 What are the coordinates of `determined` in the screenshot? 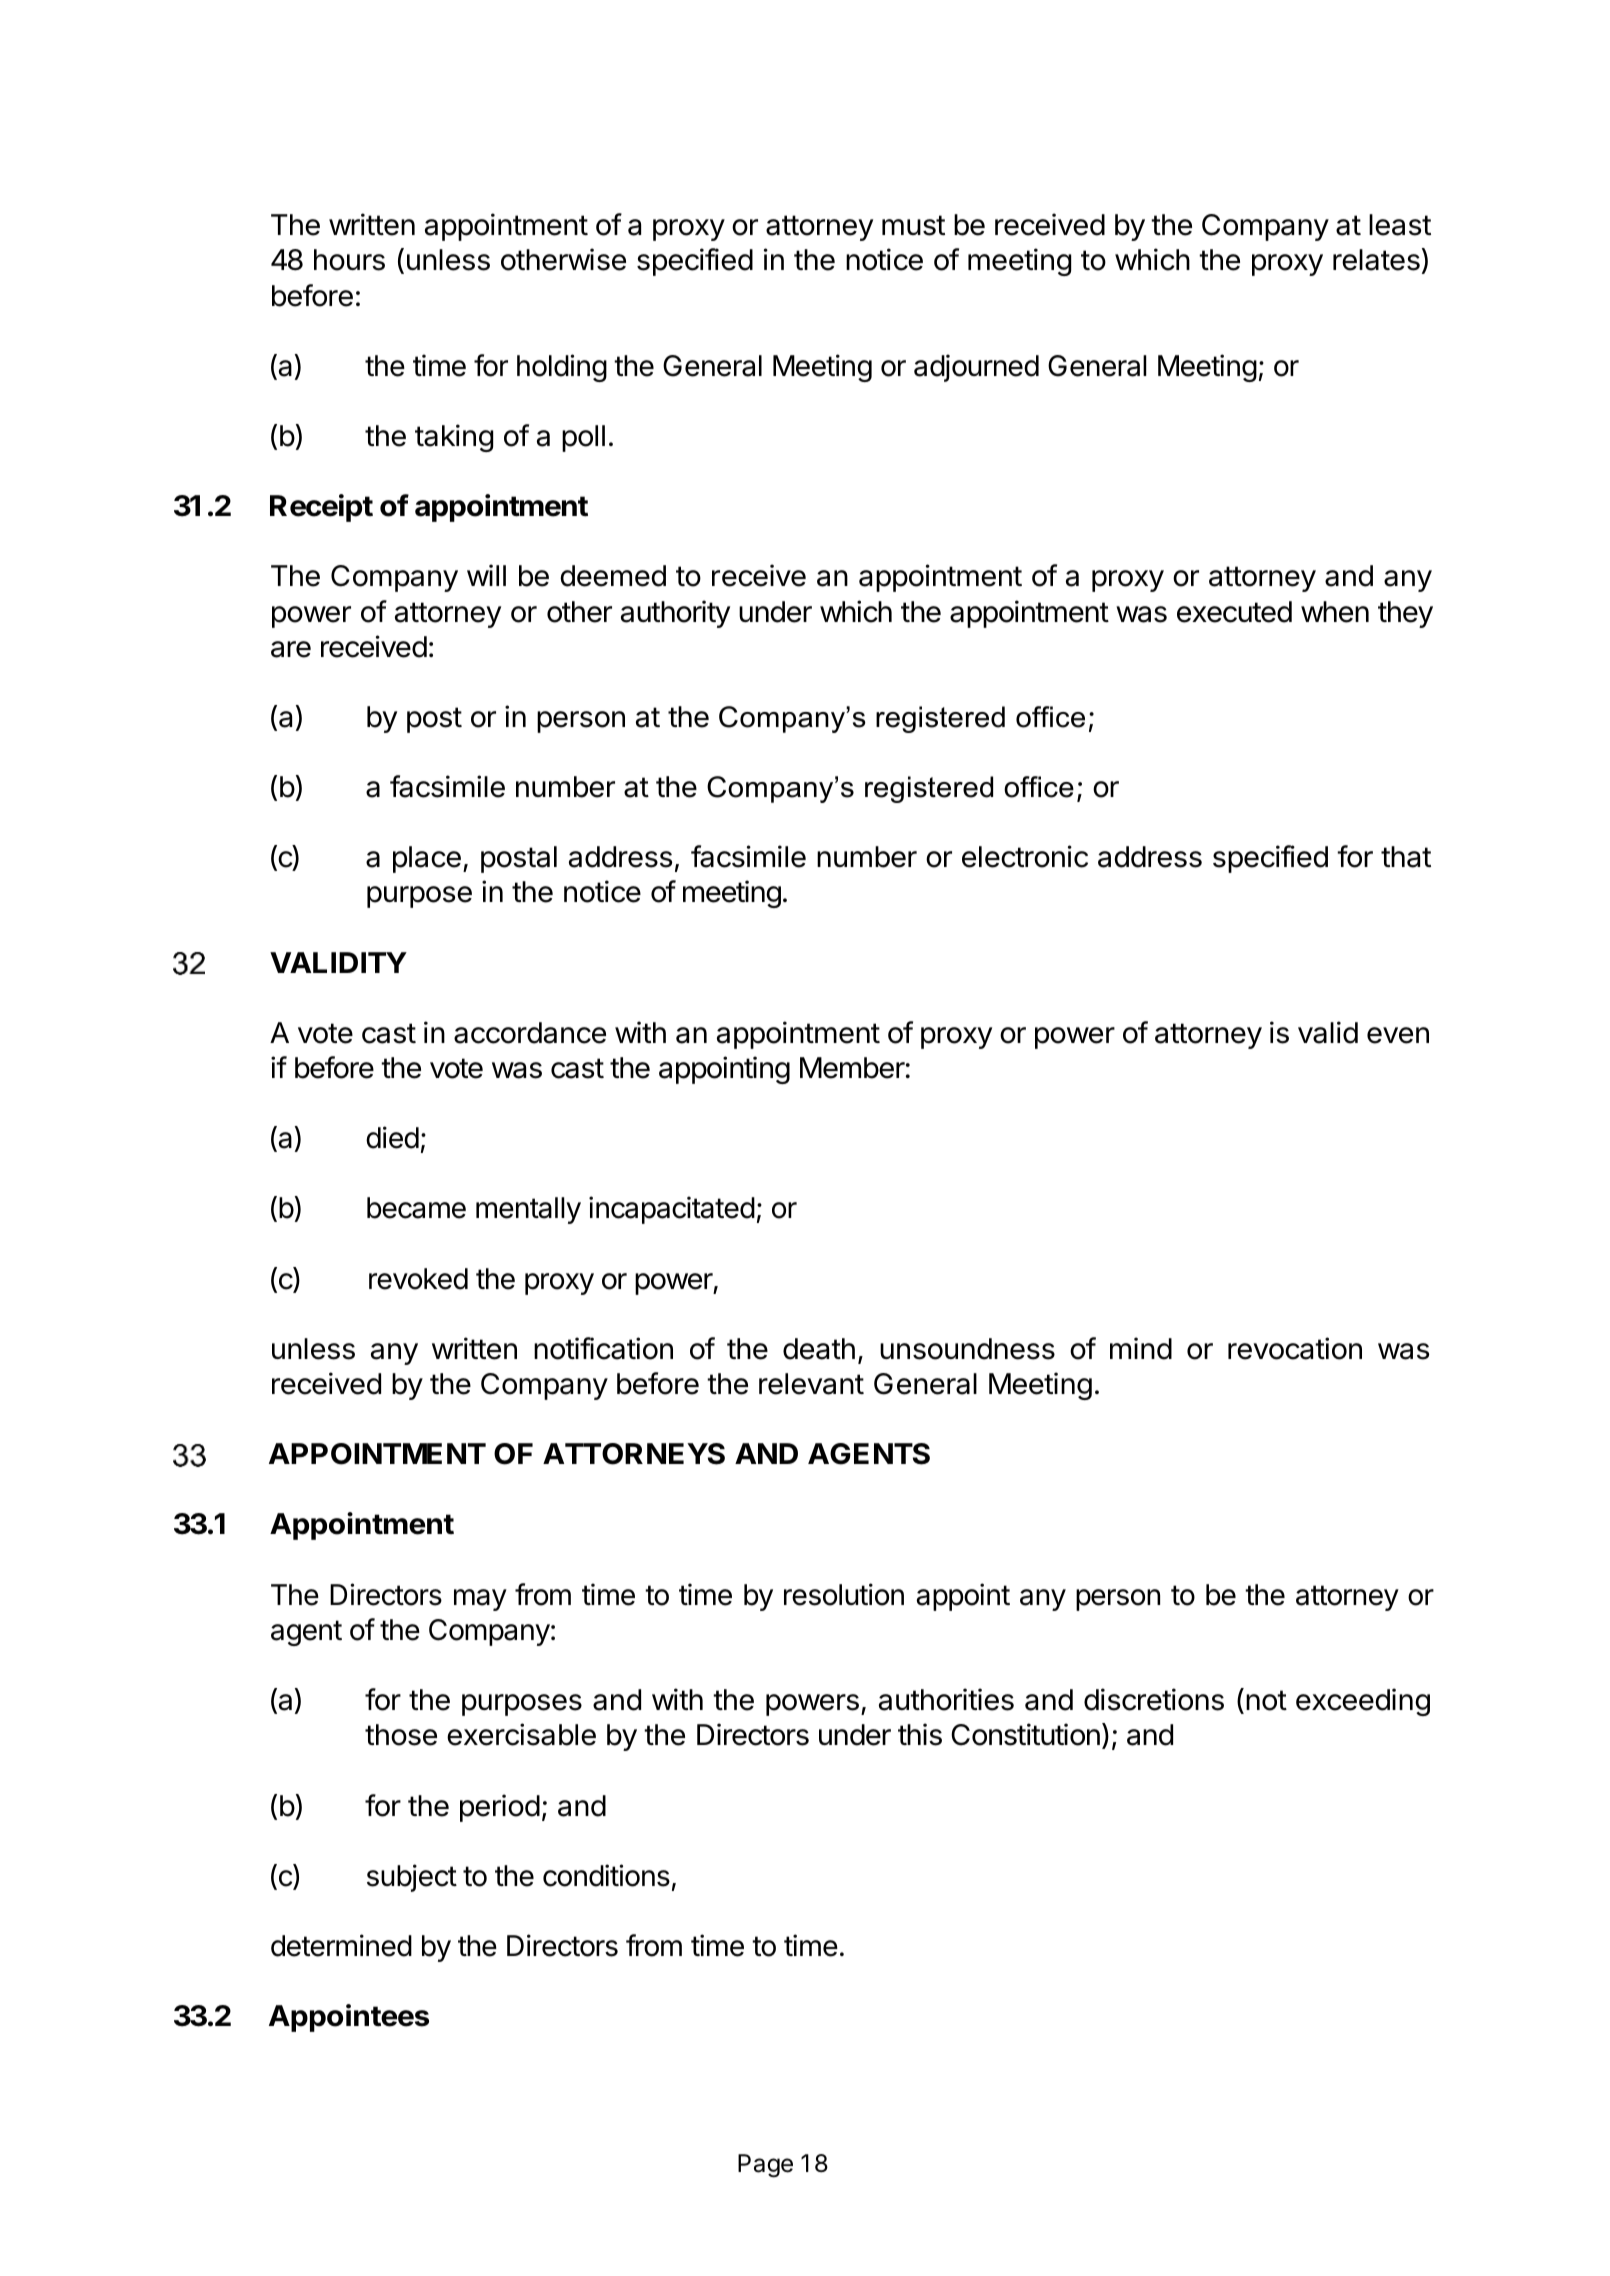 It's located at (341, 1945).
